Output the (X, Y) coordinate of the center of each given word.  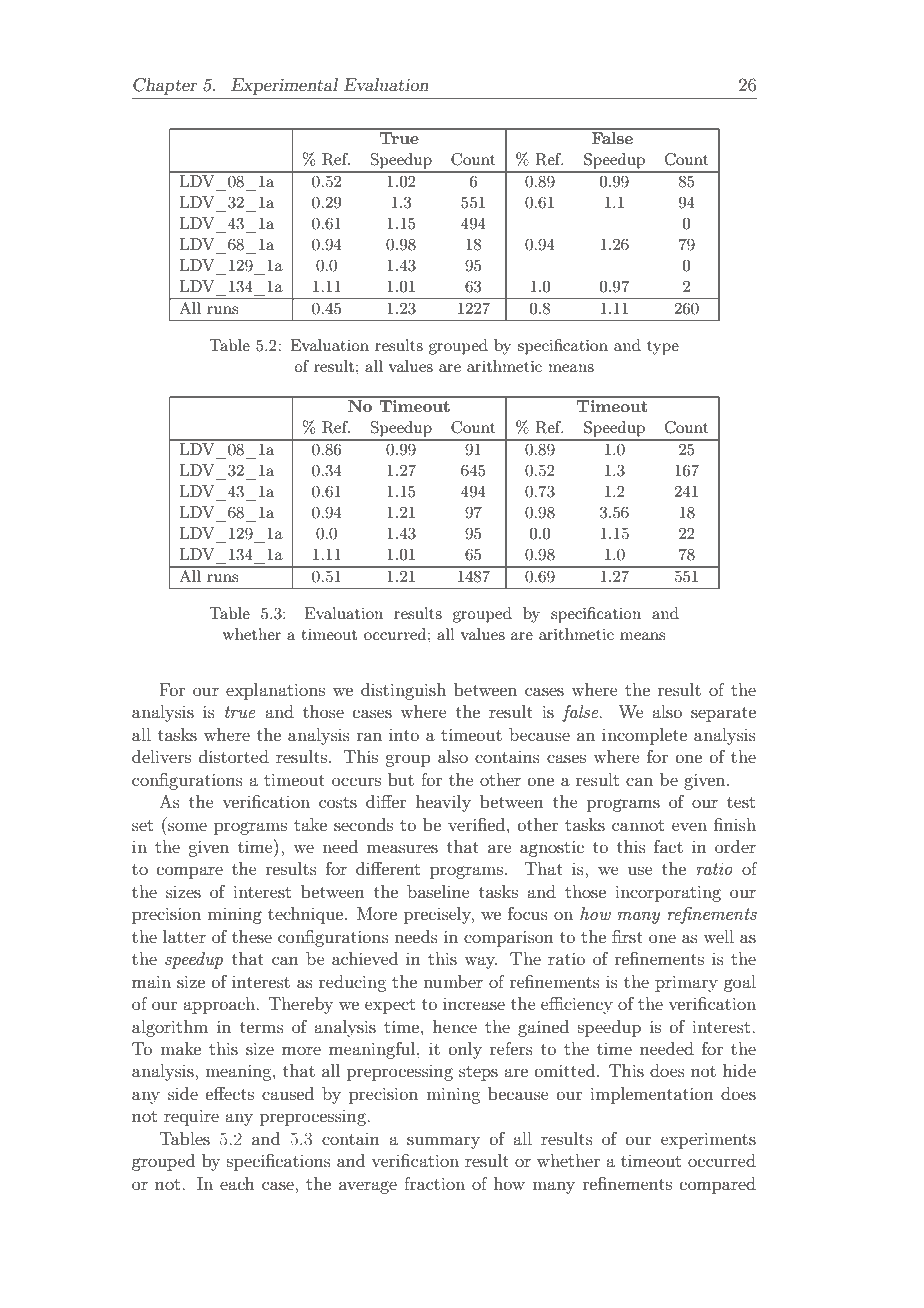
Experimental (284, 86)
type (663, 348)
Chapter (165, 86)
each (237, 1183)
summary (443, 1142)
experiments (708, 1140)
